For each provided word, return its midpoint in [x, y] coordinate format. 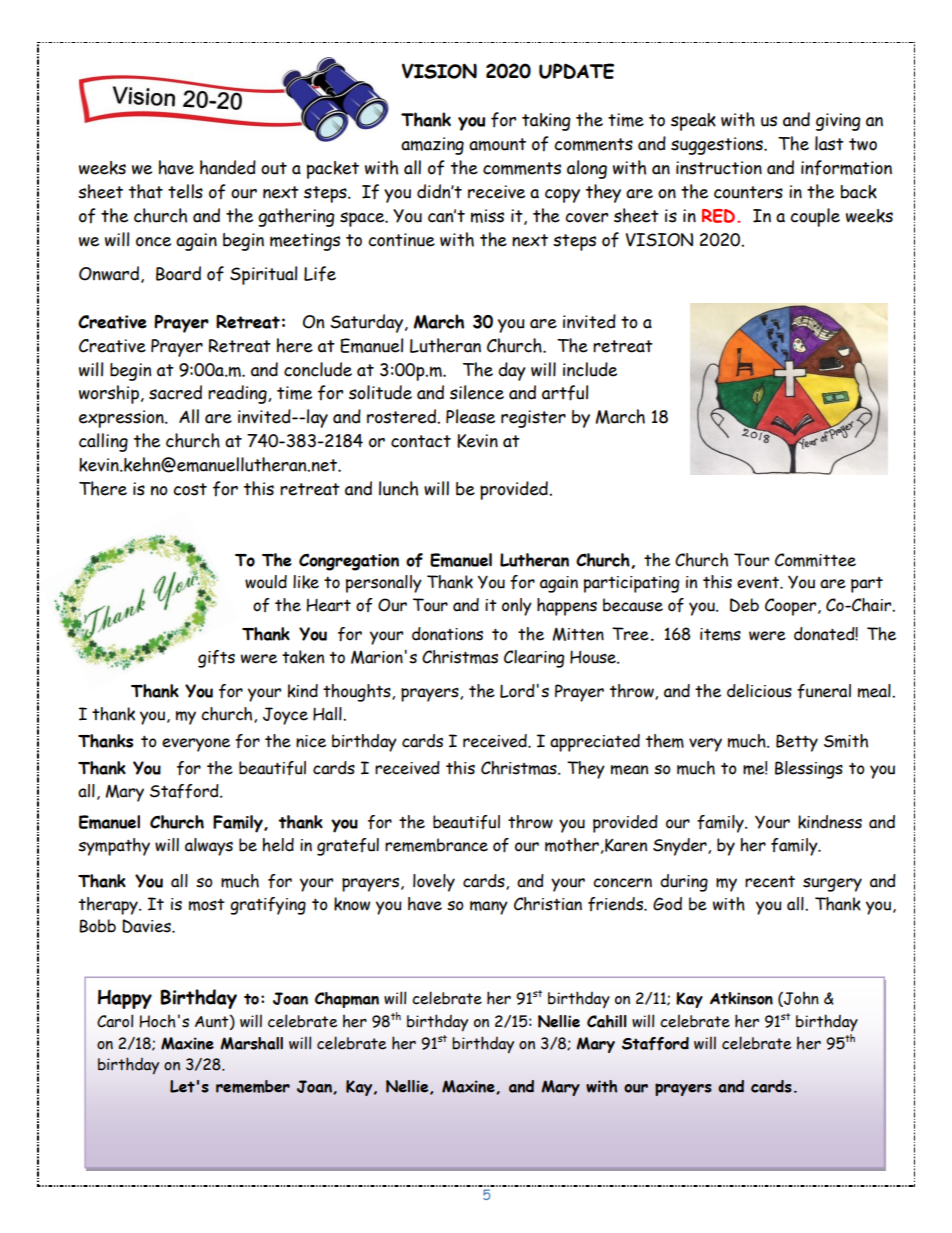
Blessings [809, 770]
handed [228, 167]
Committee [815, 560]
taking [546, 122]
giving [838, 122]
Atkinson [741, 998]
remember [253, 1086]
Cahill [607, 1021]
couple [815, 217]
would [266, 582]
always [209, 847]
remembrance [436, 845]
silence [477, 392]
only [517, 607]
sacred [175, 392]
